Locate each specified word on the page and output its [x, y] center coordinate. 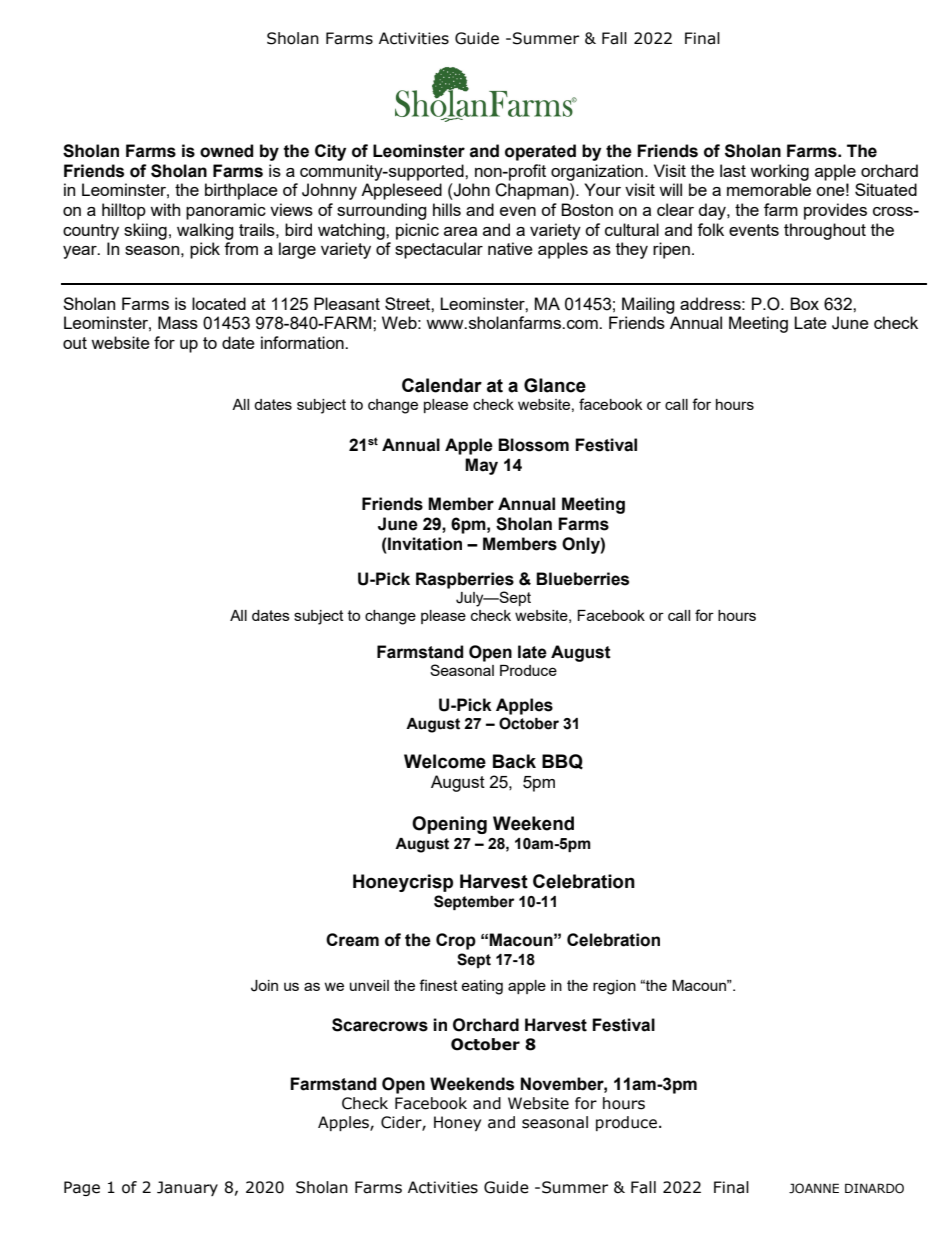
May [481, 466]
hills [447, 209]
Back [514, 761]
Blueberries [582, 579]
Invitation [424, 544]
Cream [352, 940]
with [165, 209]
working [779, 172]
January [187, 1188]
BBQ [562, 762]
